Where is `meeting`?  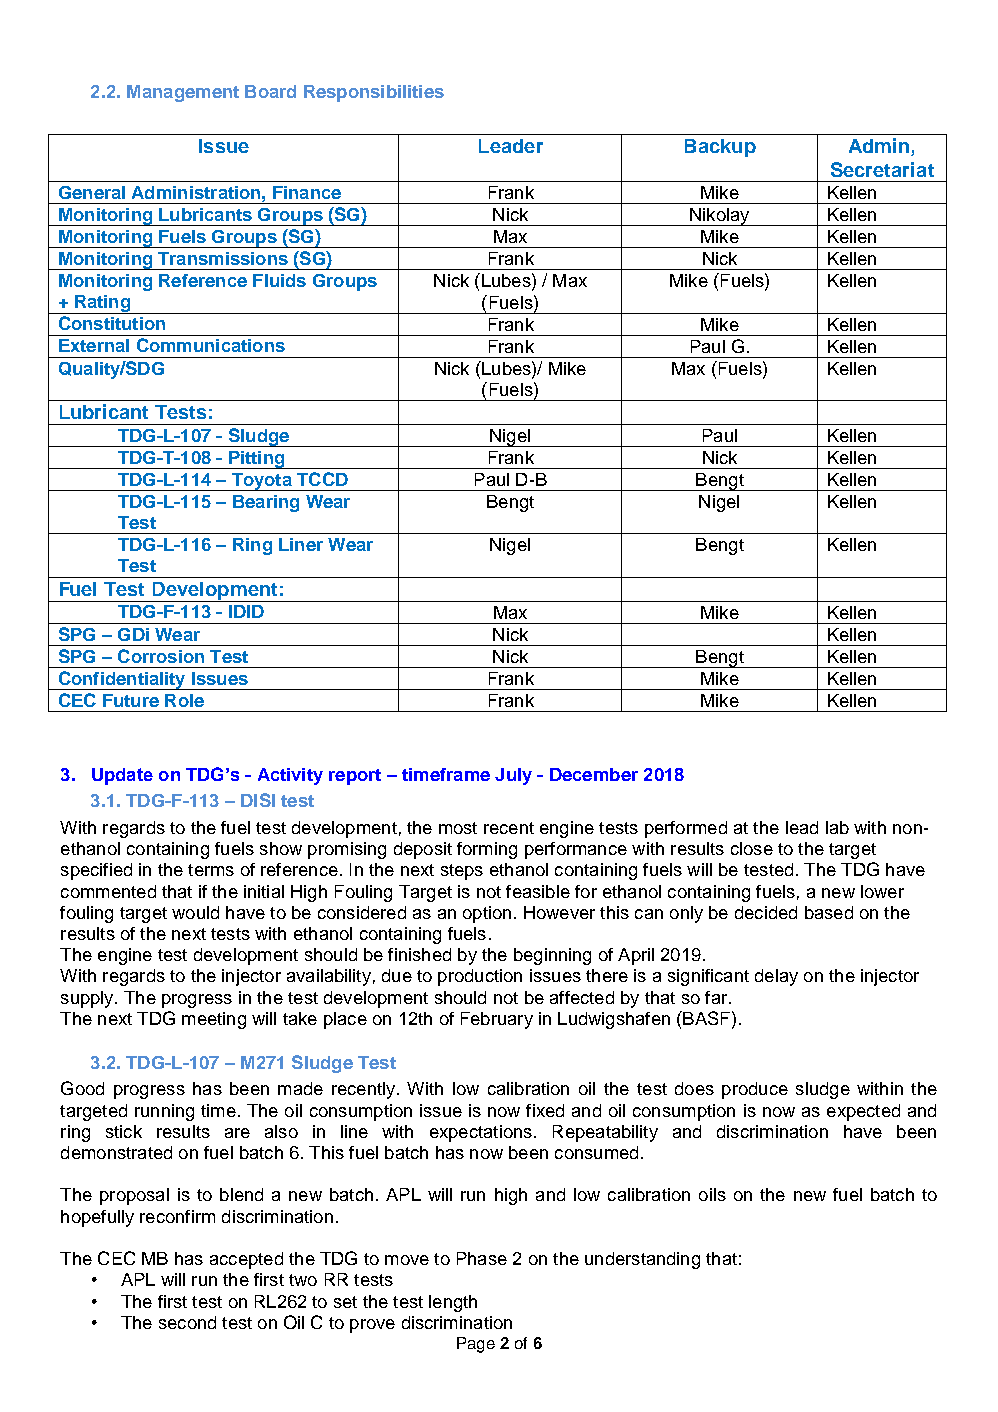 meeting is located at coordinates (214, 1020).
